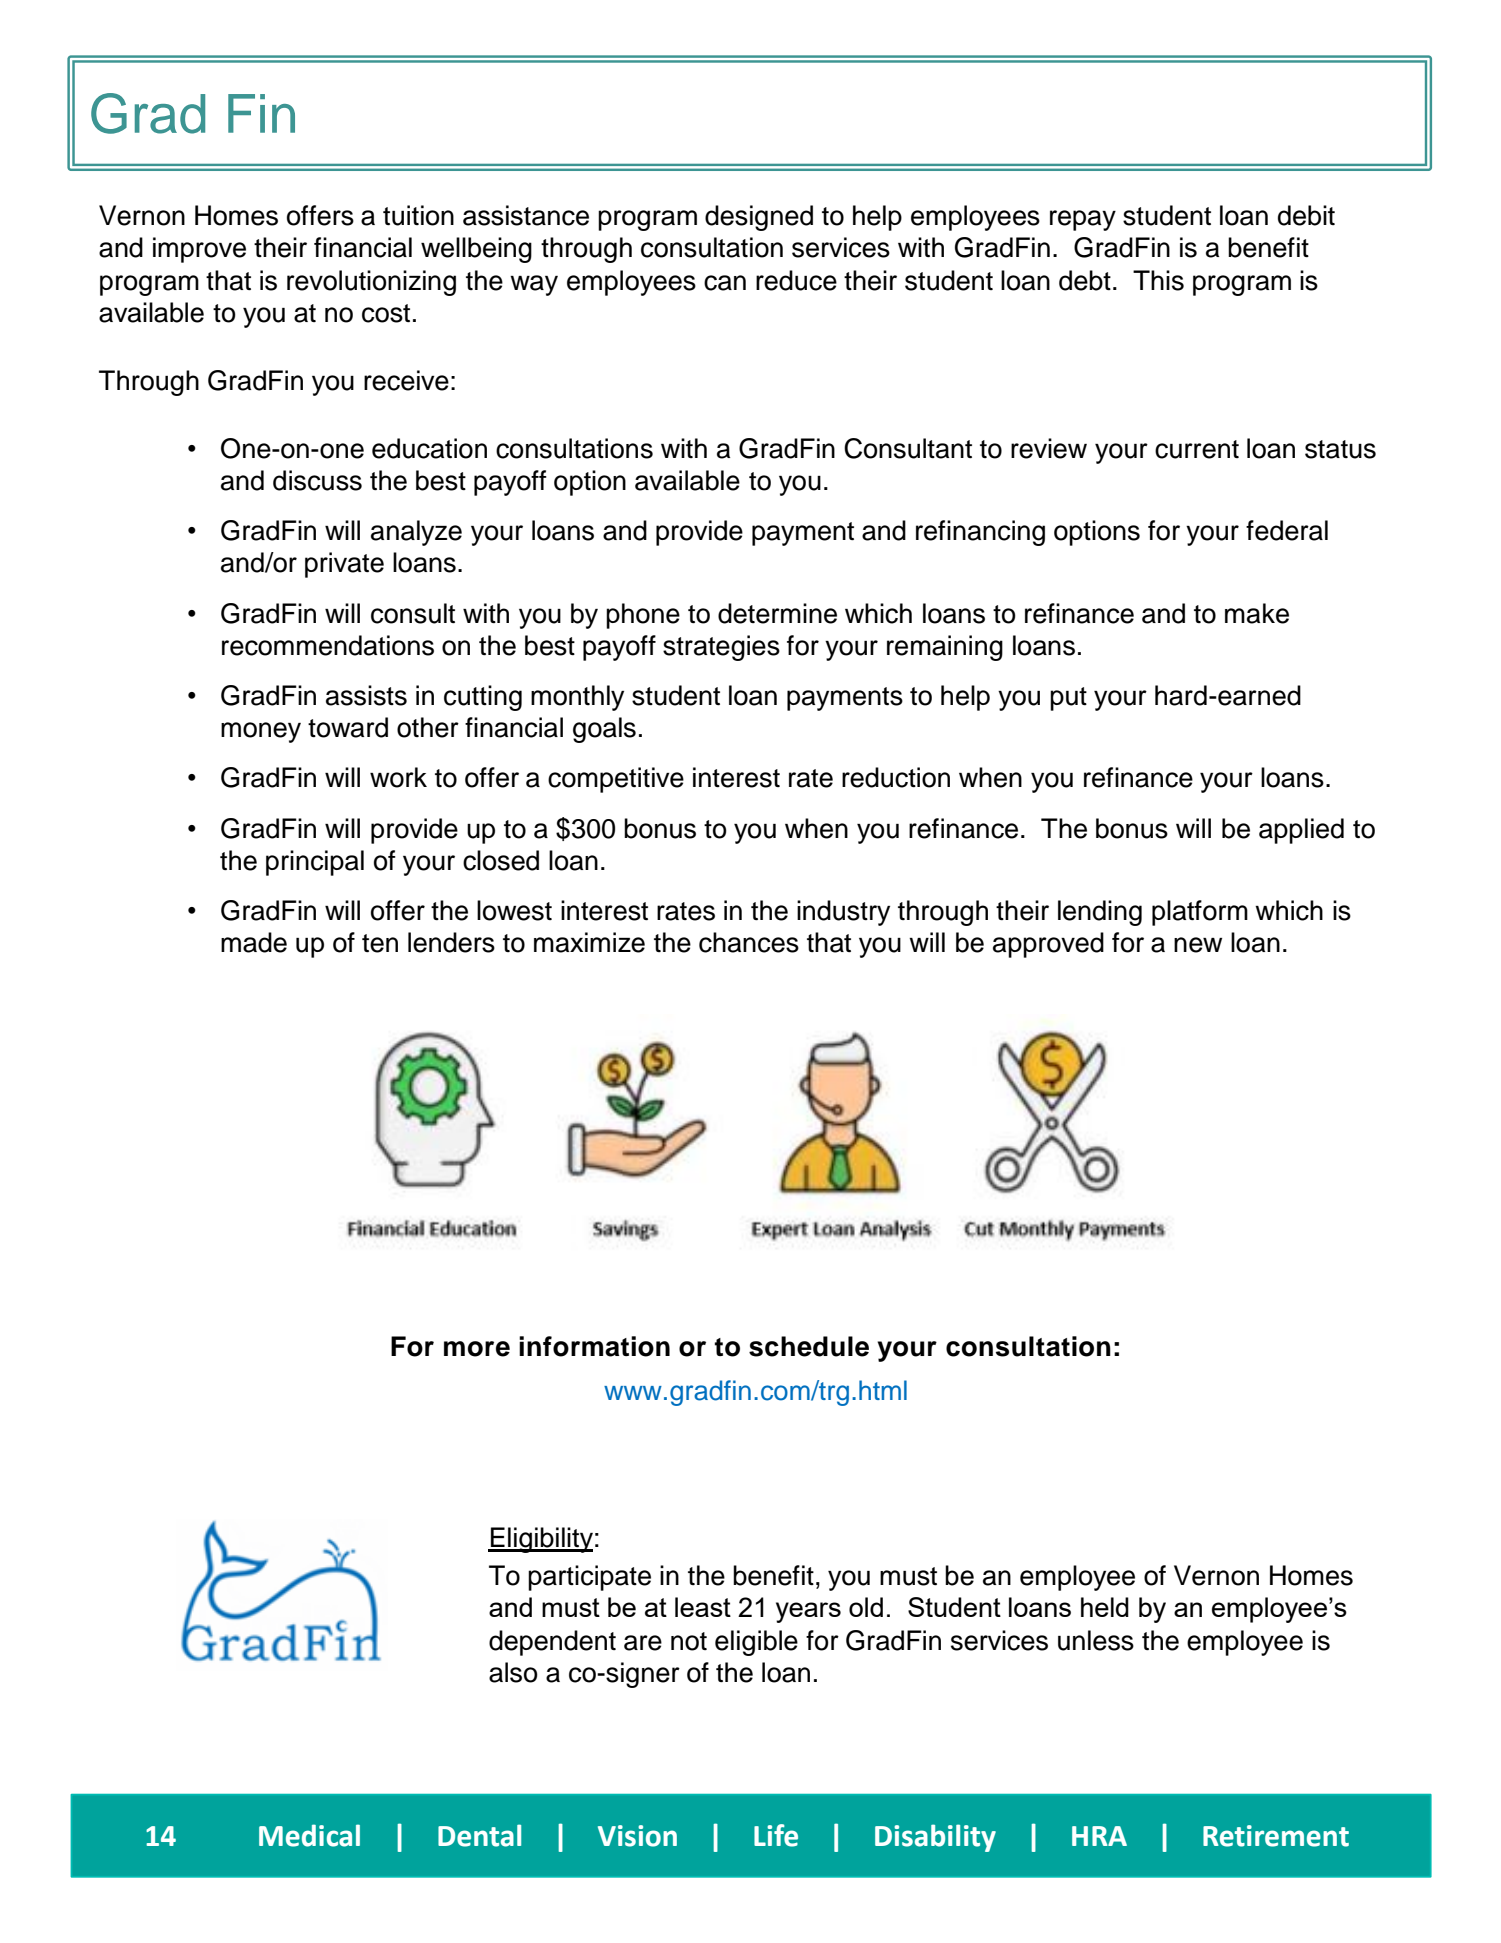 The height and width of the screenshot is (1943, 1501). Describe the element at coordinates (809, 1346) in the screenshot. I see `schedule` at that location.
